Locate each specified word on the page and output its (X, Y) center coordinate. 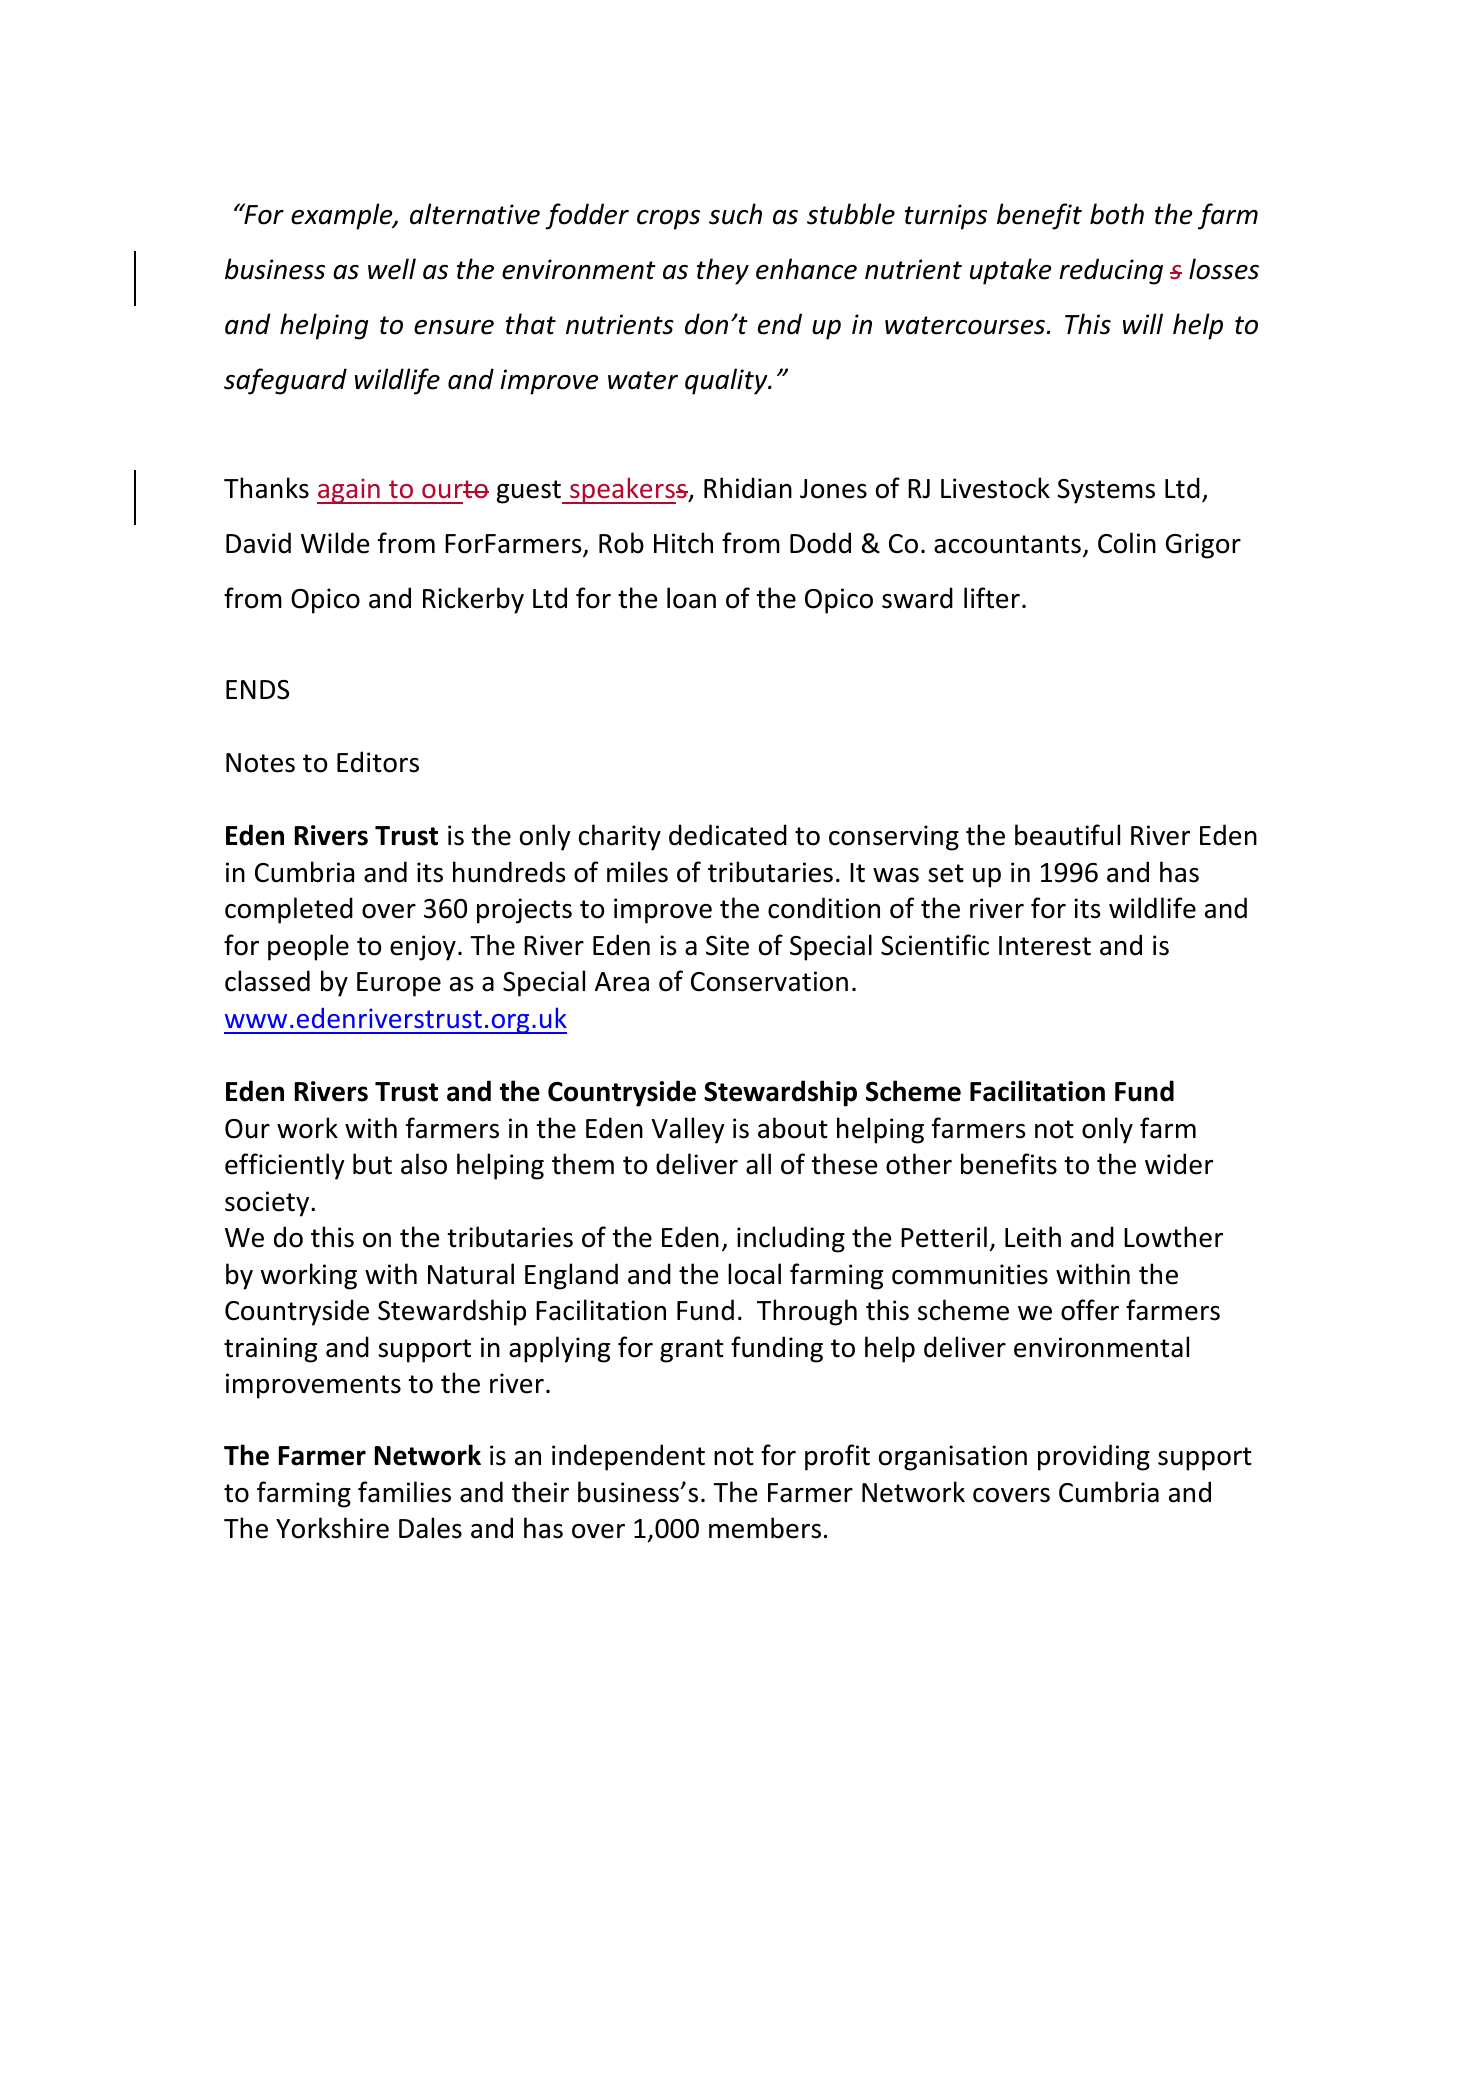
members (765, 1528)
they (723, 271)
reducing (1111, 271)
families (404, 1492)
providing (1094, 1457)
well (392, 269)
